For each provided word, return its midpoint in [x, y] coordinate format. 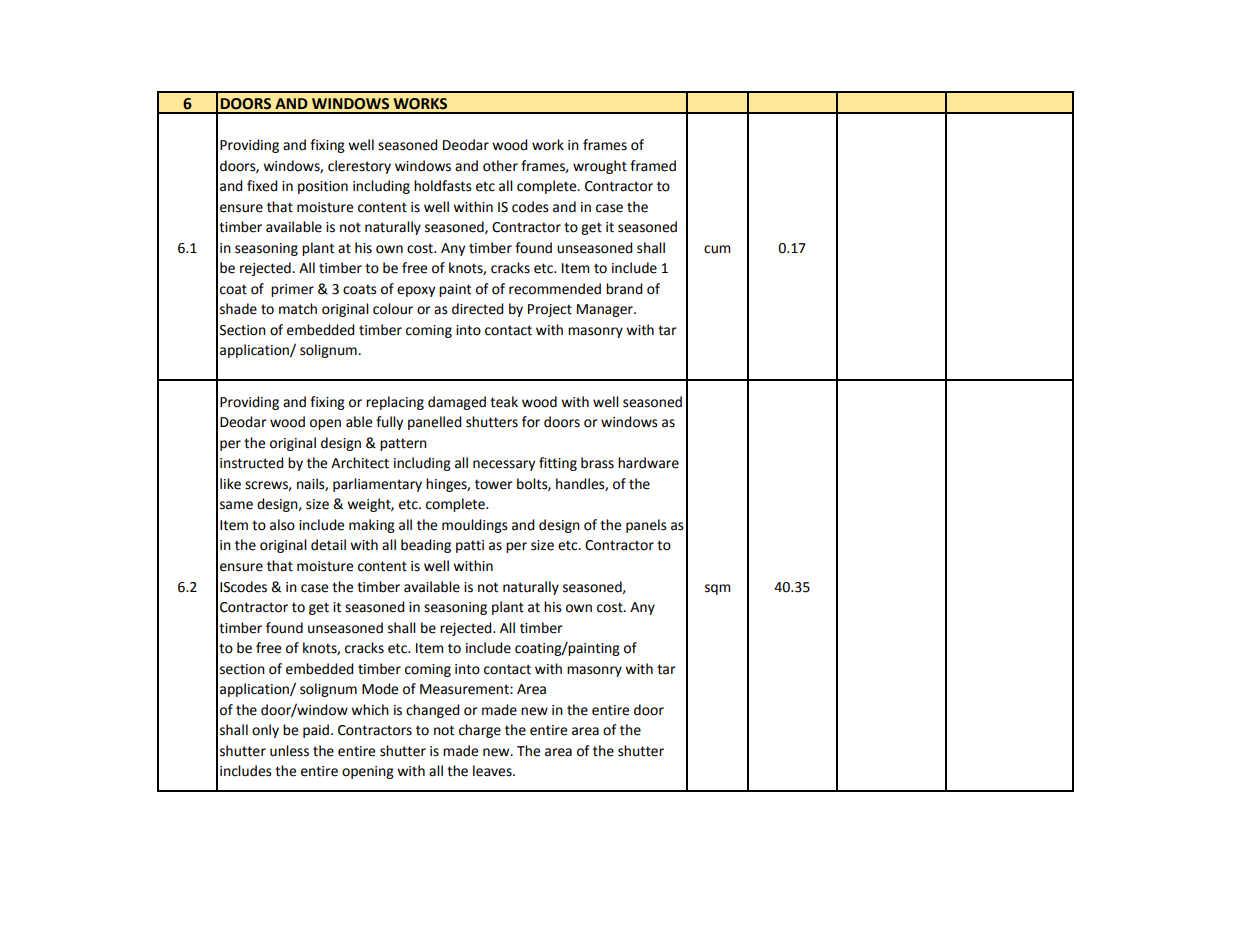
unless [289, 751]
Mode [380, 689]
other [500, 166]
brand [624, 289]
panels [646, 526]
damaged [457, 403]
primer [292, 290]
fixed [262, 186]
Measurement [465, 689]
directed [478, 309]
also [282, 525]
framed [653, 166]
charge [480, 731]
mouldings [475, 526]
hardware [648, 463]
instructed [252, 463]
